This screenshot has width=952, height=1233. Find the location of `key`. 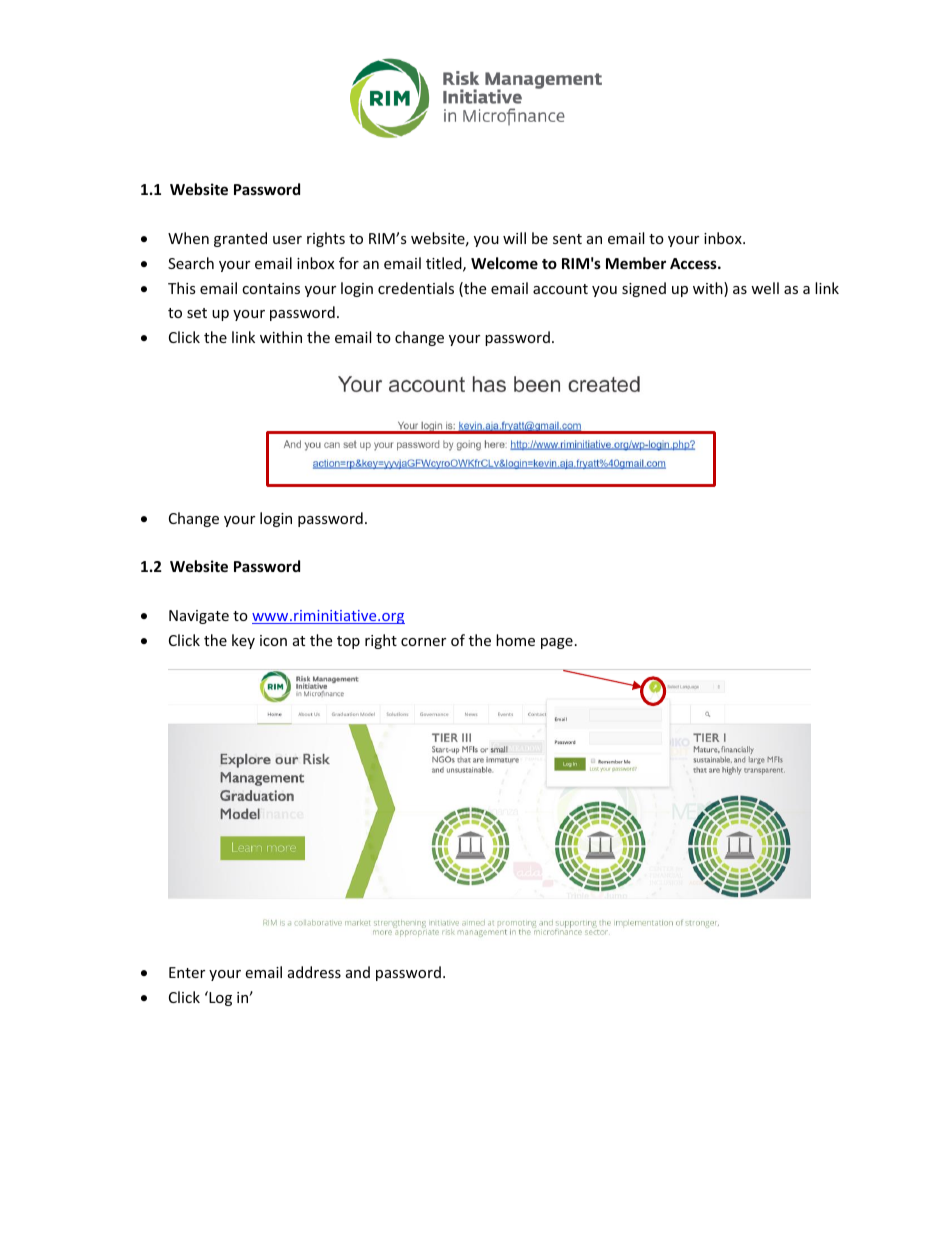

key is located at coordinates (243, 641).
